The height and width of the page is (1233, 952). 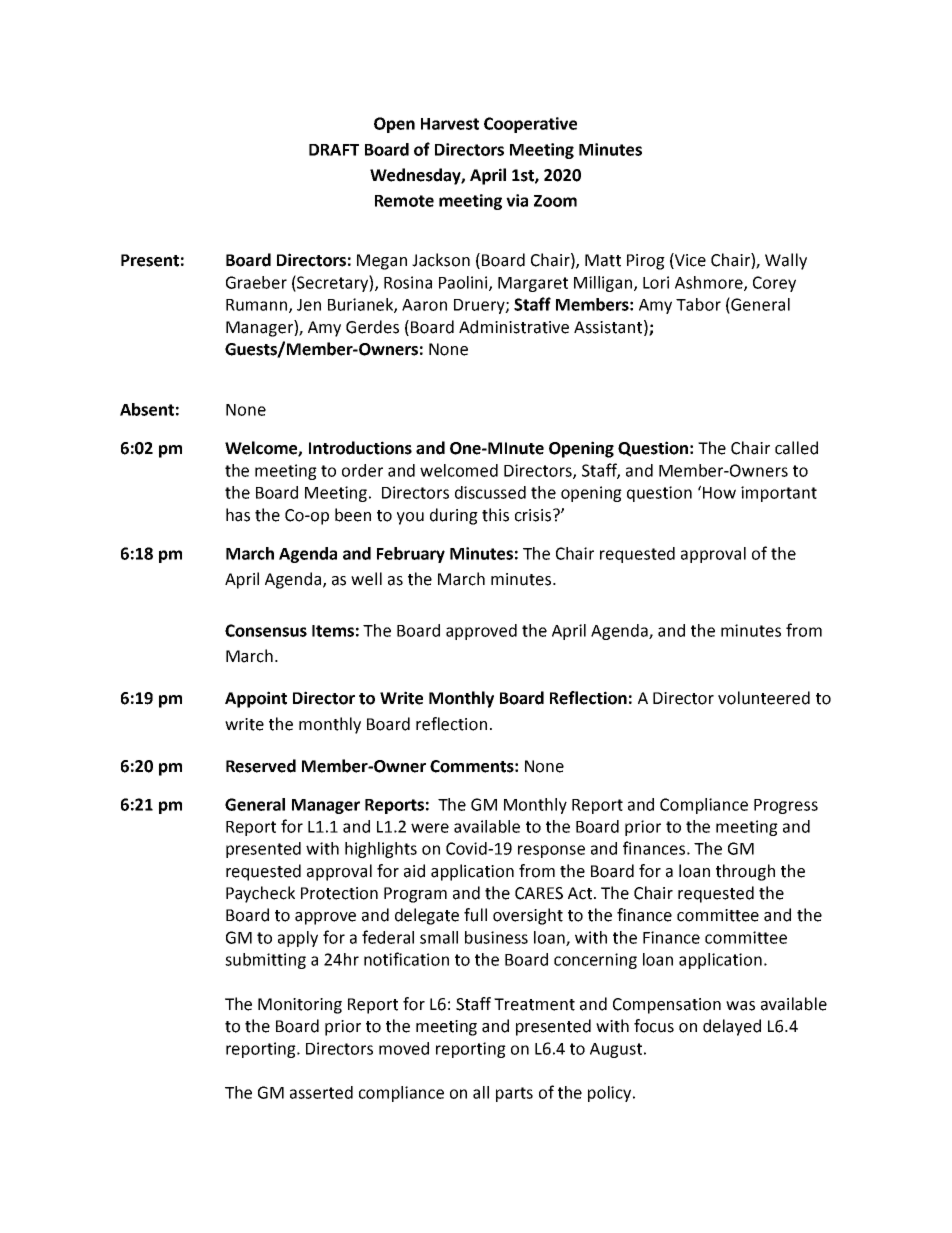 I want to click on Cooperative, so click(x=530, y=125).
